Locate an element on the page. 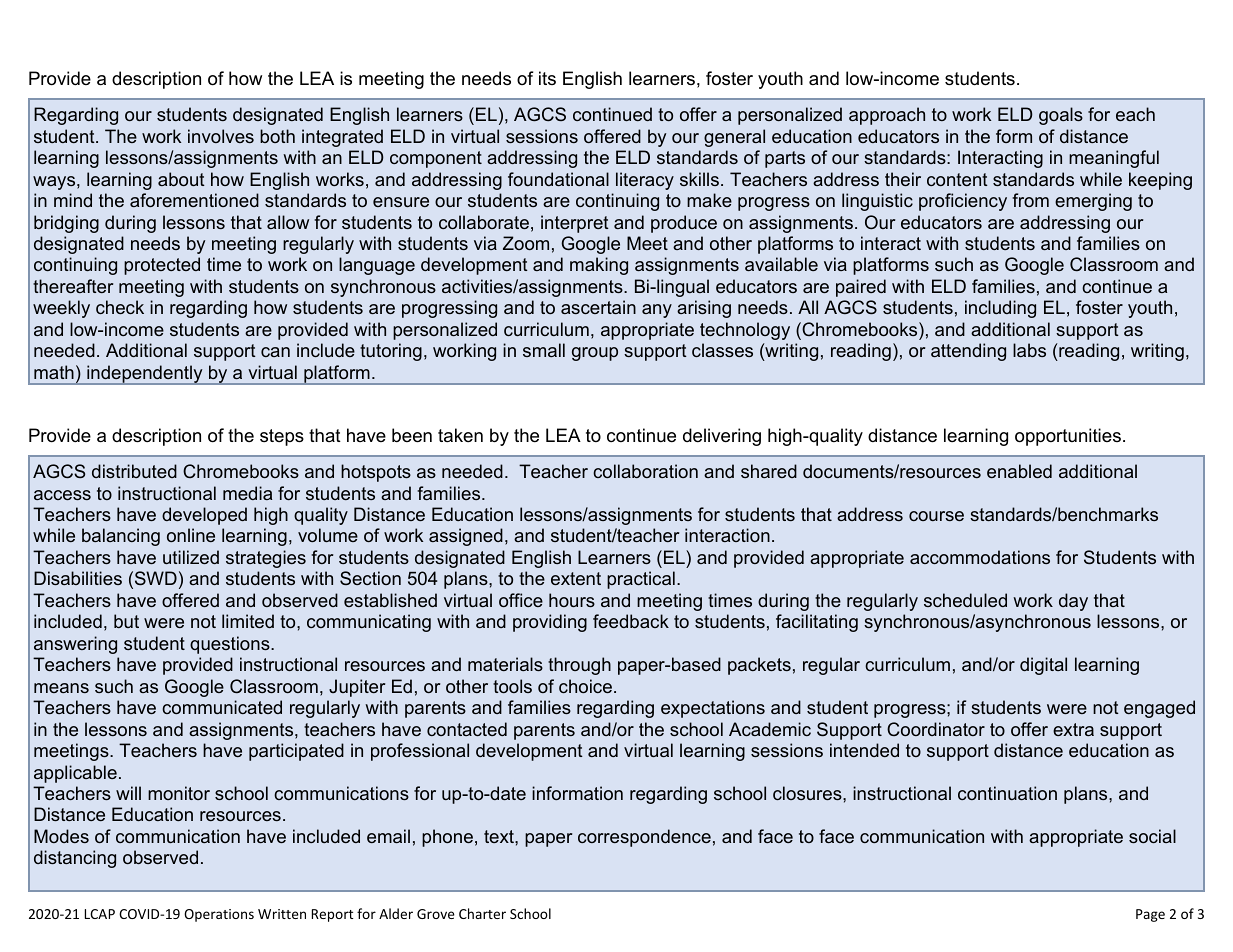  Page is located at coordinates (1150, 915).
